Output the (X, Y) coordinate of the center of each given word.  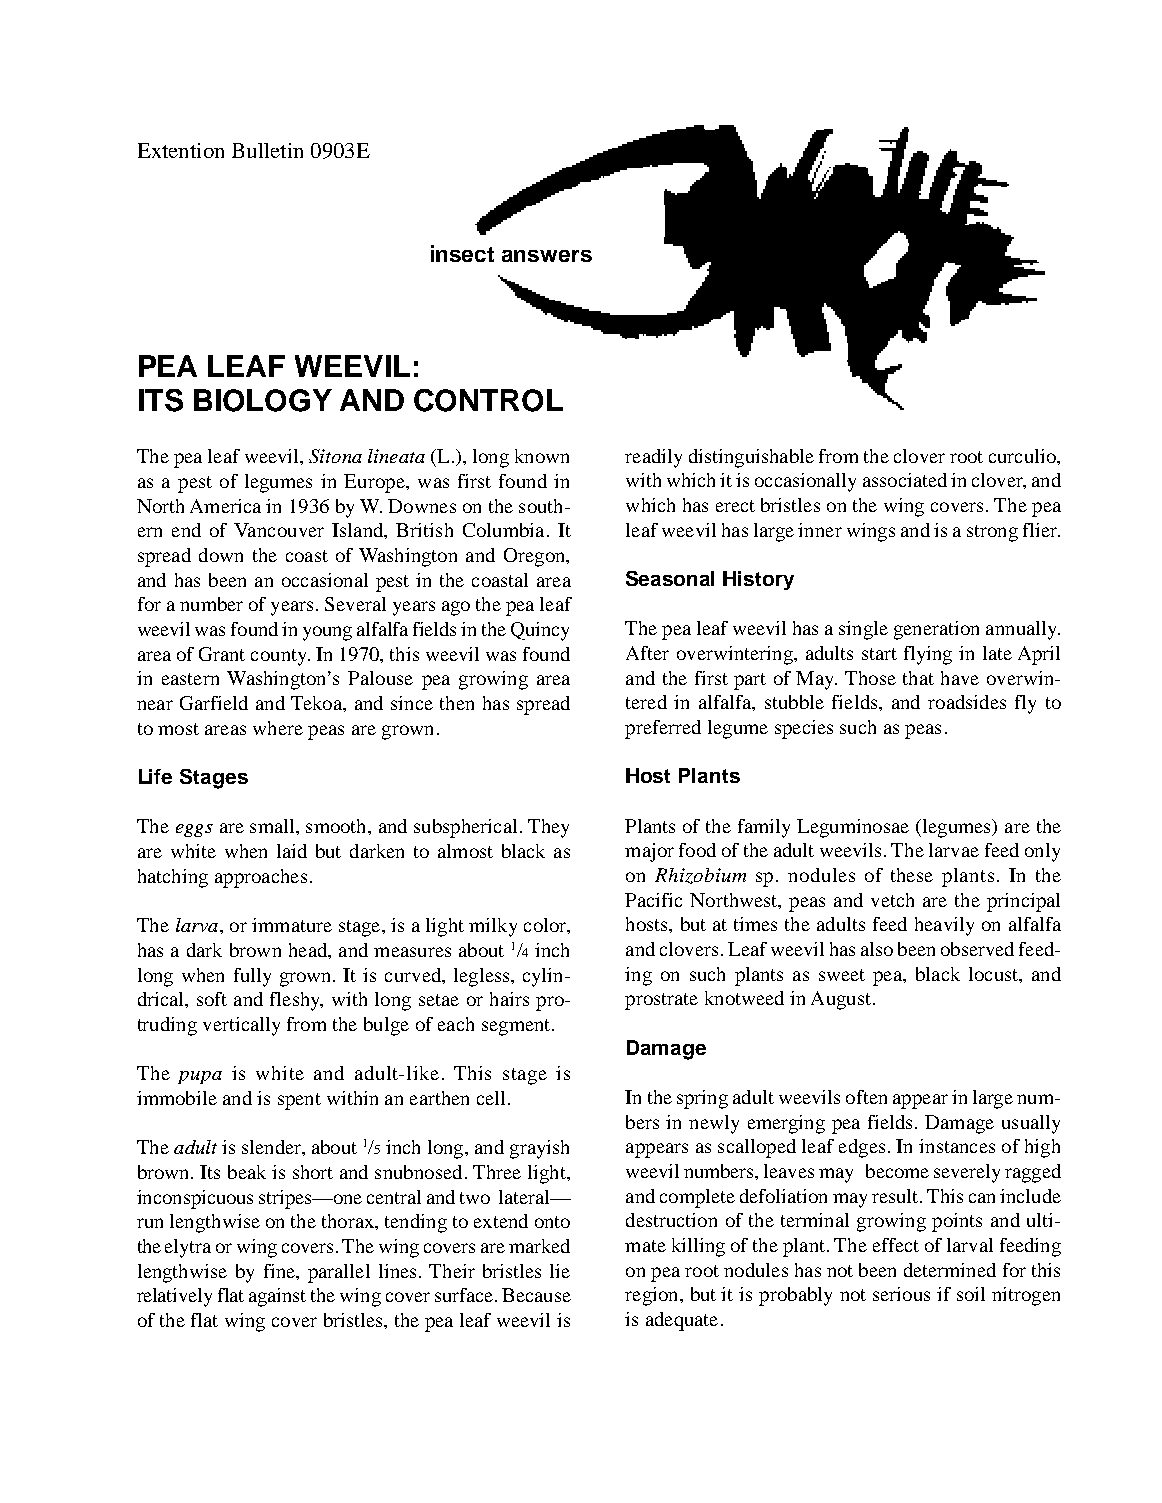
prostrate (661, 1001)
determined (950, 1270)
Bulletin (267, 150)
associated (905, 480)
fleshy (296, 1001)
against (277, 1297)
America (225, 506)
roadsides (967, 702)
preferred (663, 729)
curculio (1023, 456)
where (278, 728)
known (542, 456)
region (653, 1296)
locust (994, 974)
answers (547, 256)
